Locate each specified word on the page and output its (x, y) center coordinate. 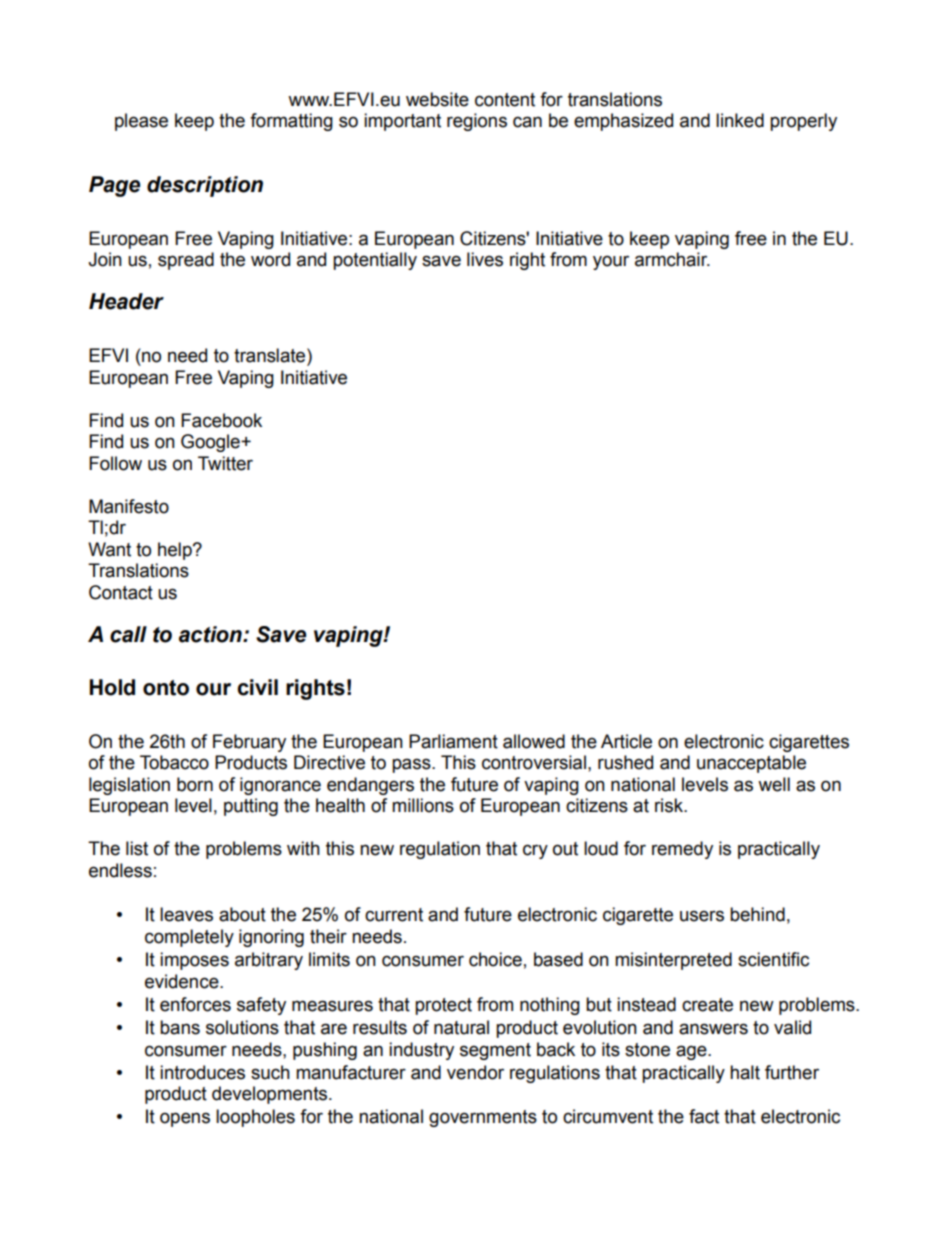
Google (211, 443)
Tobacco (174, 762)
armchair (672, 259)
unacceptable (751, 764)
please (141, 122)
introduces (202, 1072)
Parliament (453, 741)
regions (477, 122)
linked (740, 120)
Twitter (225, 463)
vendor (475, 1072)
